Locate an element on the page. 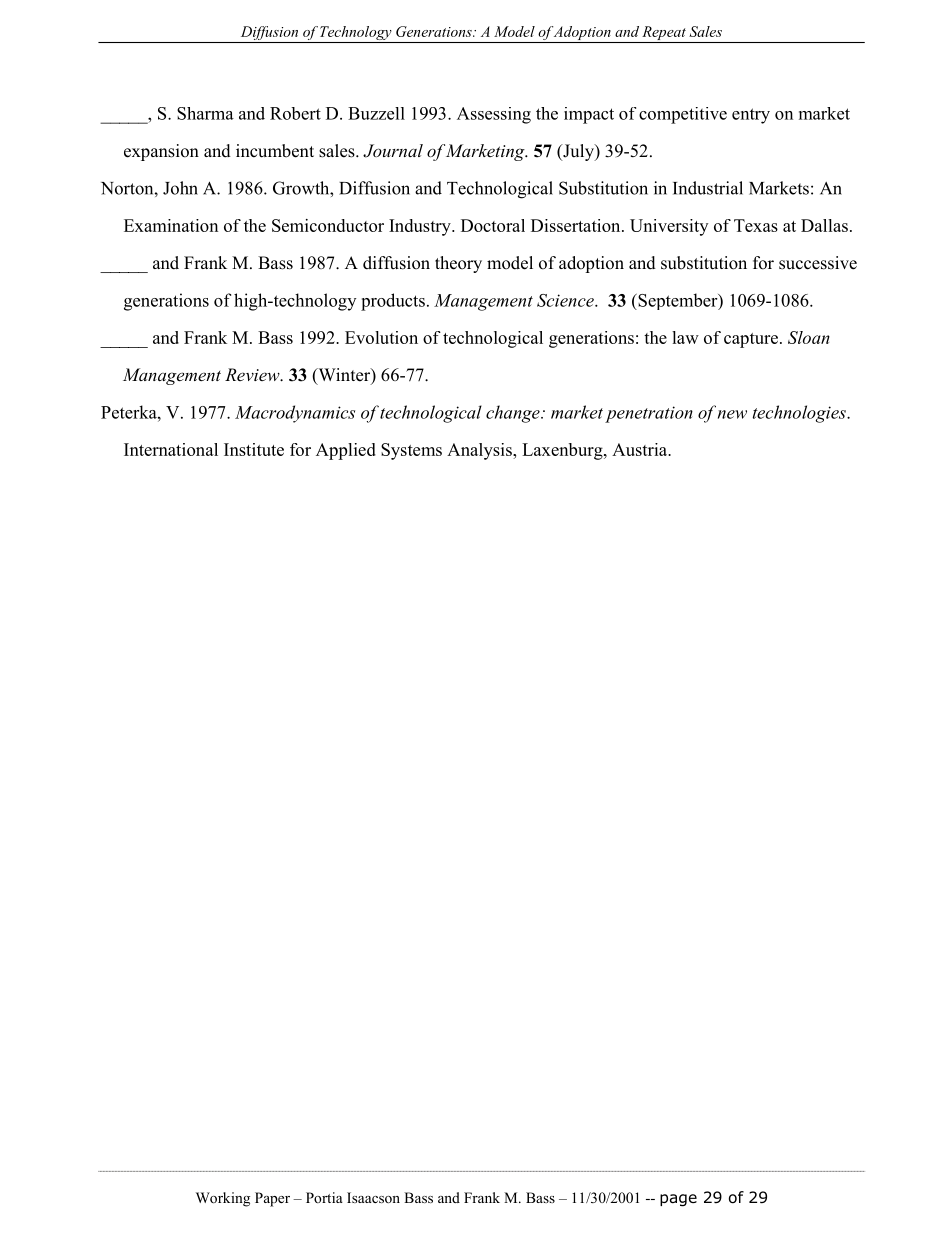 The width and height of the document is (952, 1233). Assessing is located at coordinates (494, 115).
